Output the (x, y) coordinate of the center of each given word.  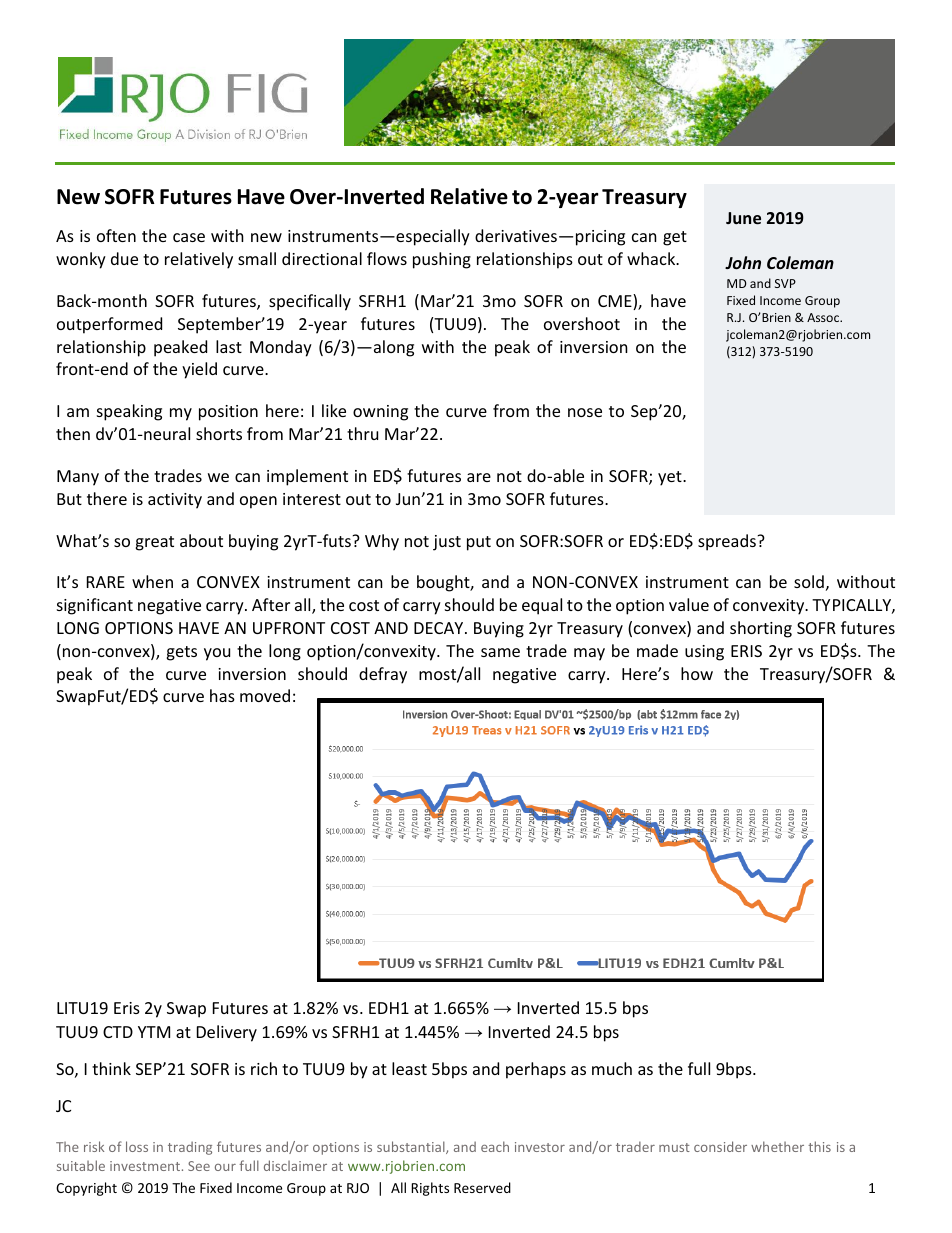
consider (720, 1146)
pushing (442, 260)
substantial (412, 1147)
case (189, 237)
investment (146, 1166)
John (743, 262)
